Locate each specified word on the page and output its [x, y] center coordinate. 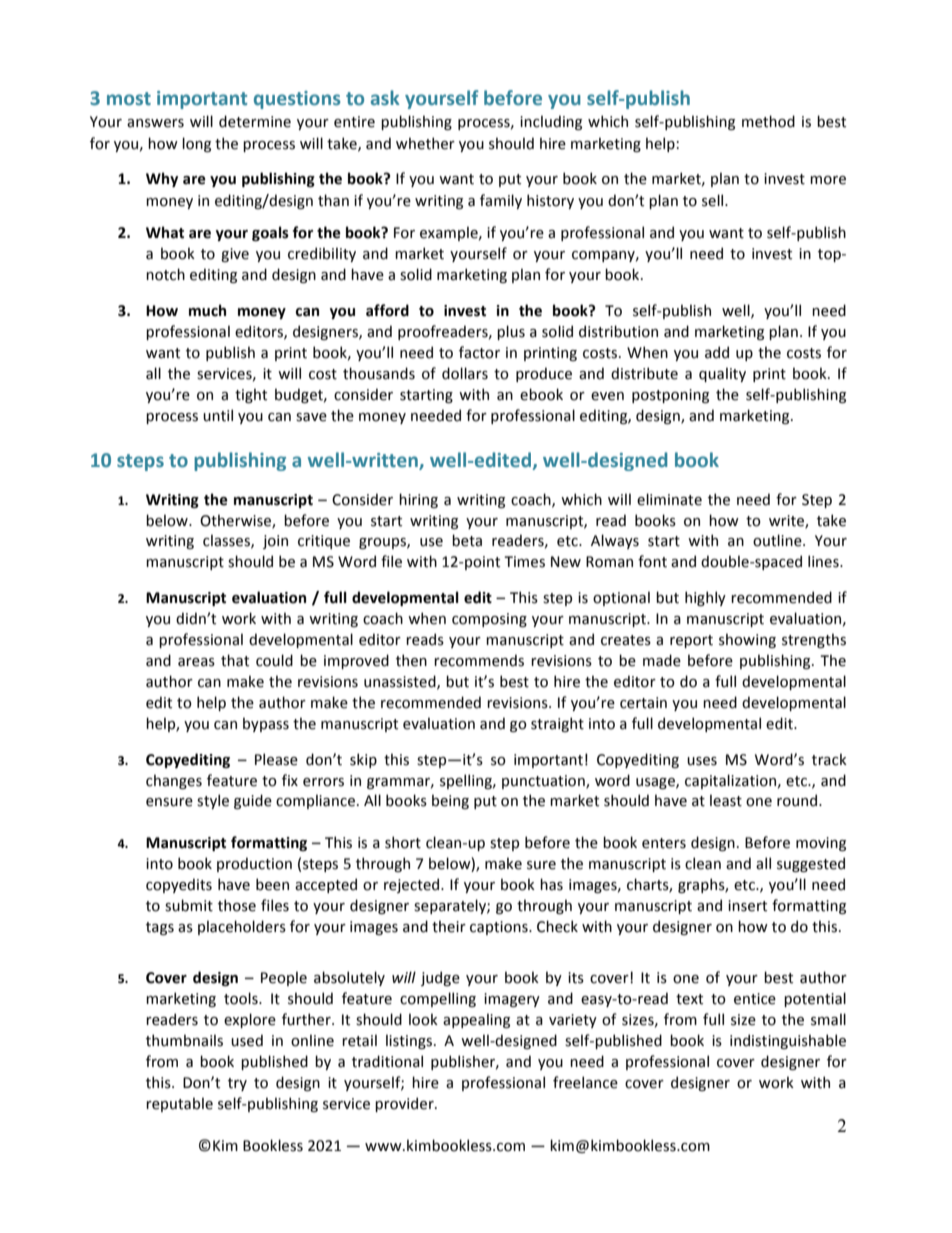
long [196, 144]
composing [489, 620]
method [768, 121]
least [726, 800]
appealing [476, 1020]
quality [722, 374]
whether [425, 143]
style [213, 801]
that [235, 660]
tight [251, 395]
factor [479, 352]
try [237, 1084]
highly [705, 598]
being [450, 801]
